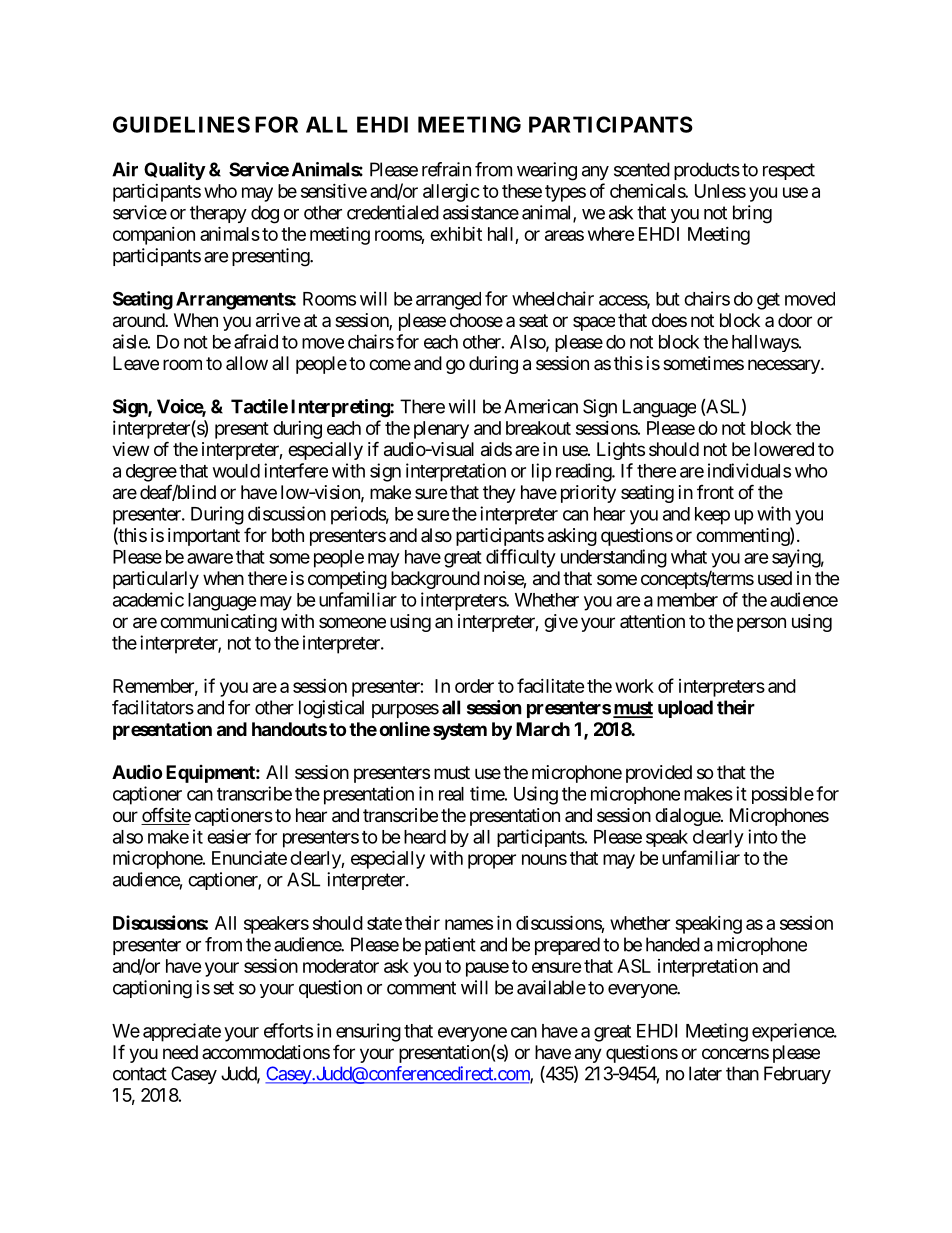 Image resolution: width=952 pixels, height=1233 pixels. I want to click on allergic, so click(451, 193).
